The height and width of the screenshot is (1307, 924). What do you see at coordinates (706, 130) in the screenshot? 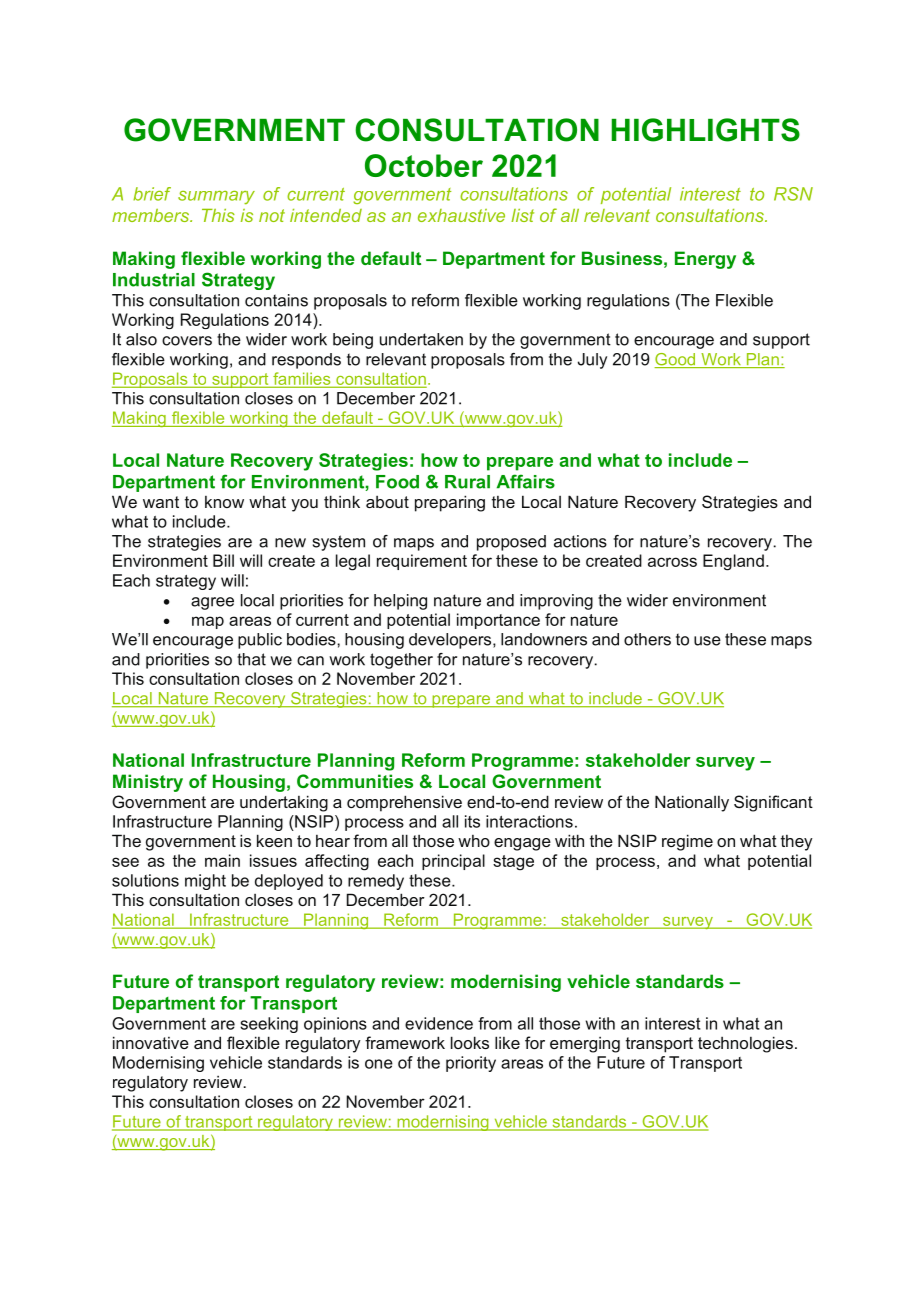
I see `HIGHLIGHTS` at bounding box center [706, 130].
